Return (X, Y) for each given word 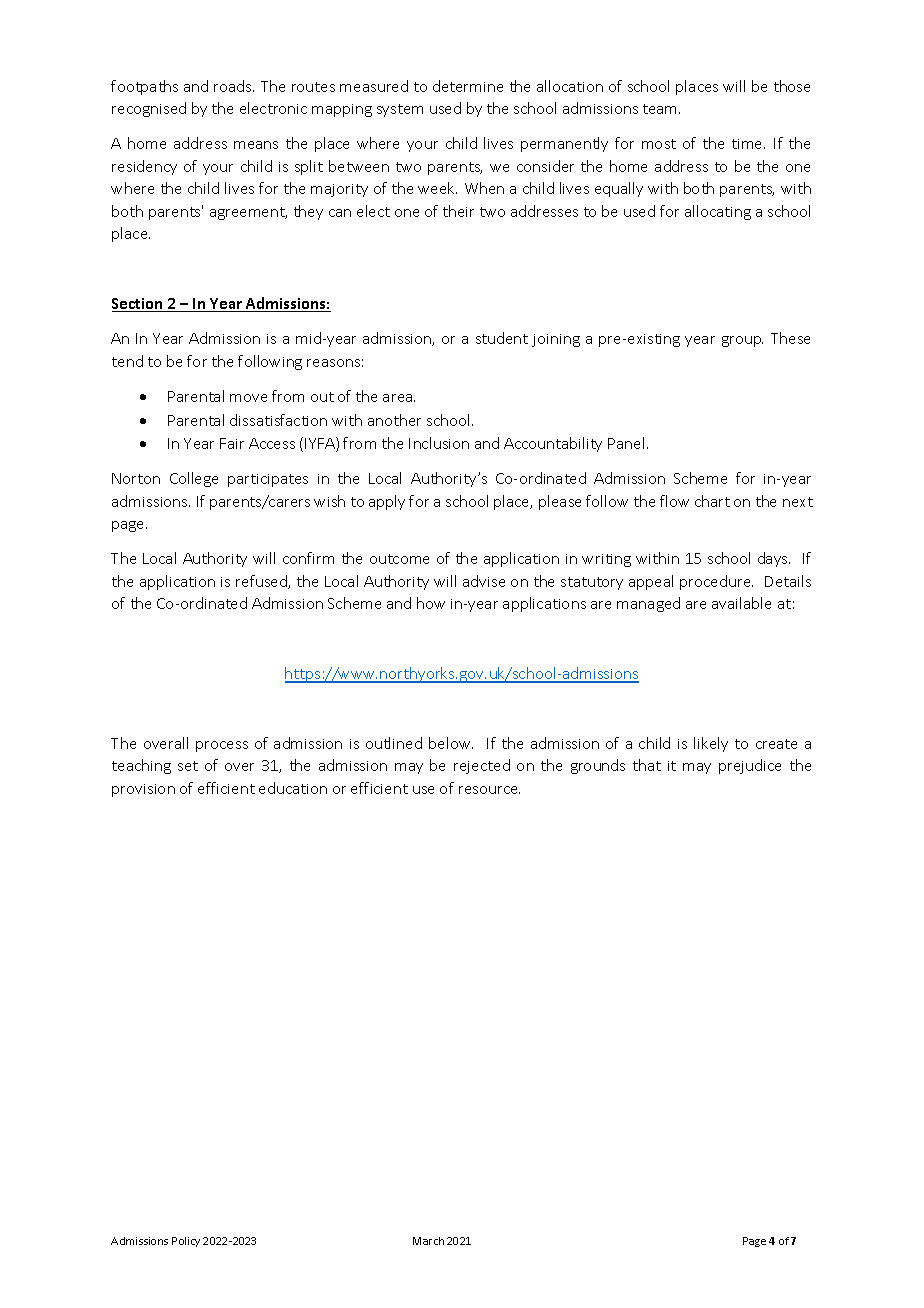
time (748, 144)
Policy (186, 1242)
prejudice (750, 766)
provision (143, 790)
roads (234, 86)
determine (468, 86)
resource (489, 790)
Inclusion (439, 443)
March (428, 1241)
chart (712, 501)
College (194, 479)
